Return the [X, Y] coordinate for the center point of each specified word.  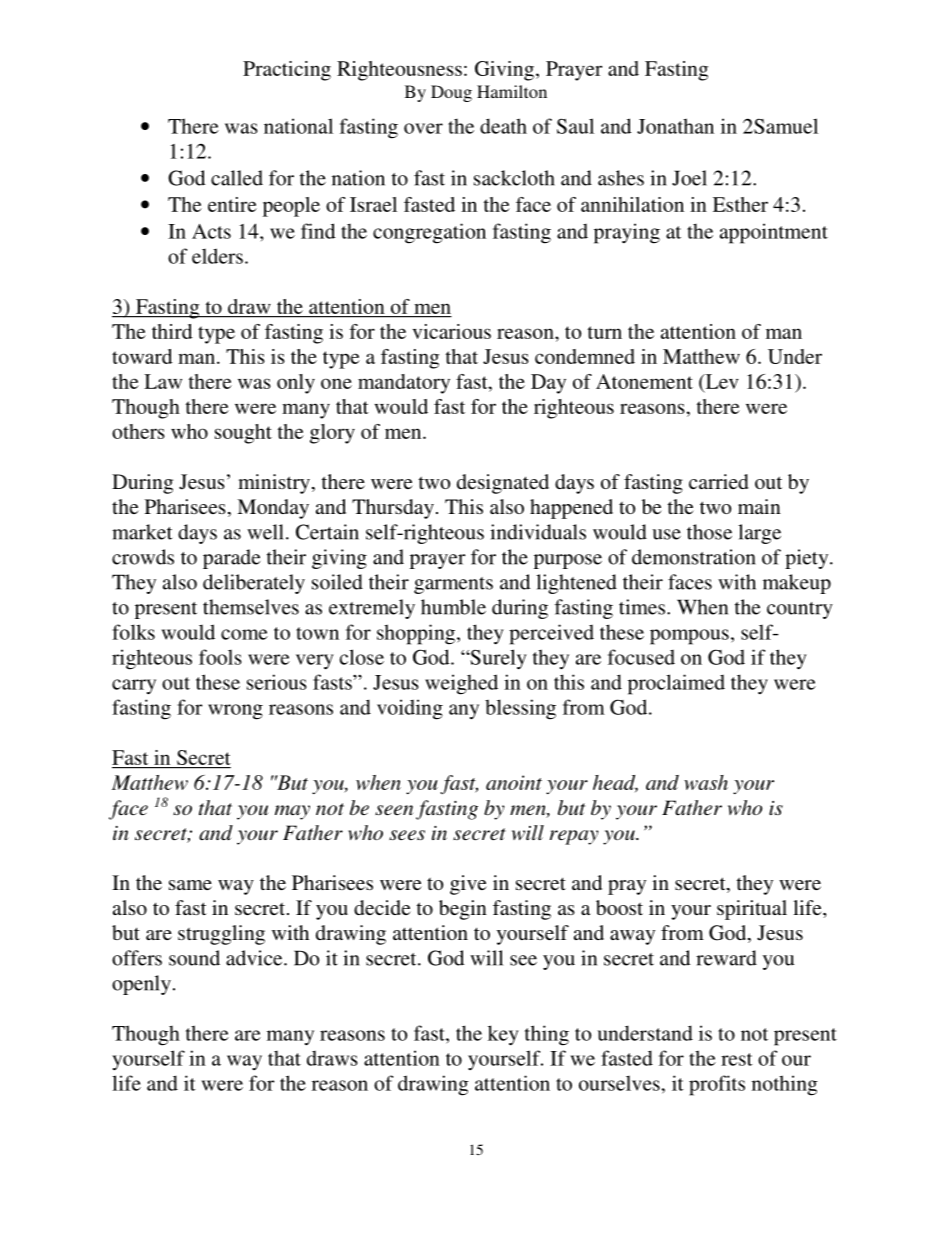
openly [141, 985]
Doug [451, 93]
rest [737, 1059]
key [503, 1035]
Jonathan [675, 126]
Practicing [287, 71]
